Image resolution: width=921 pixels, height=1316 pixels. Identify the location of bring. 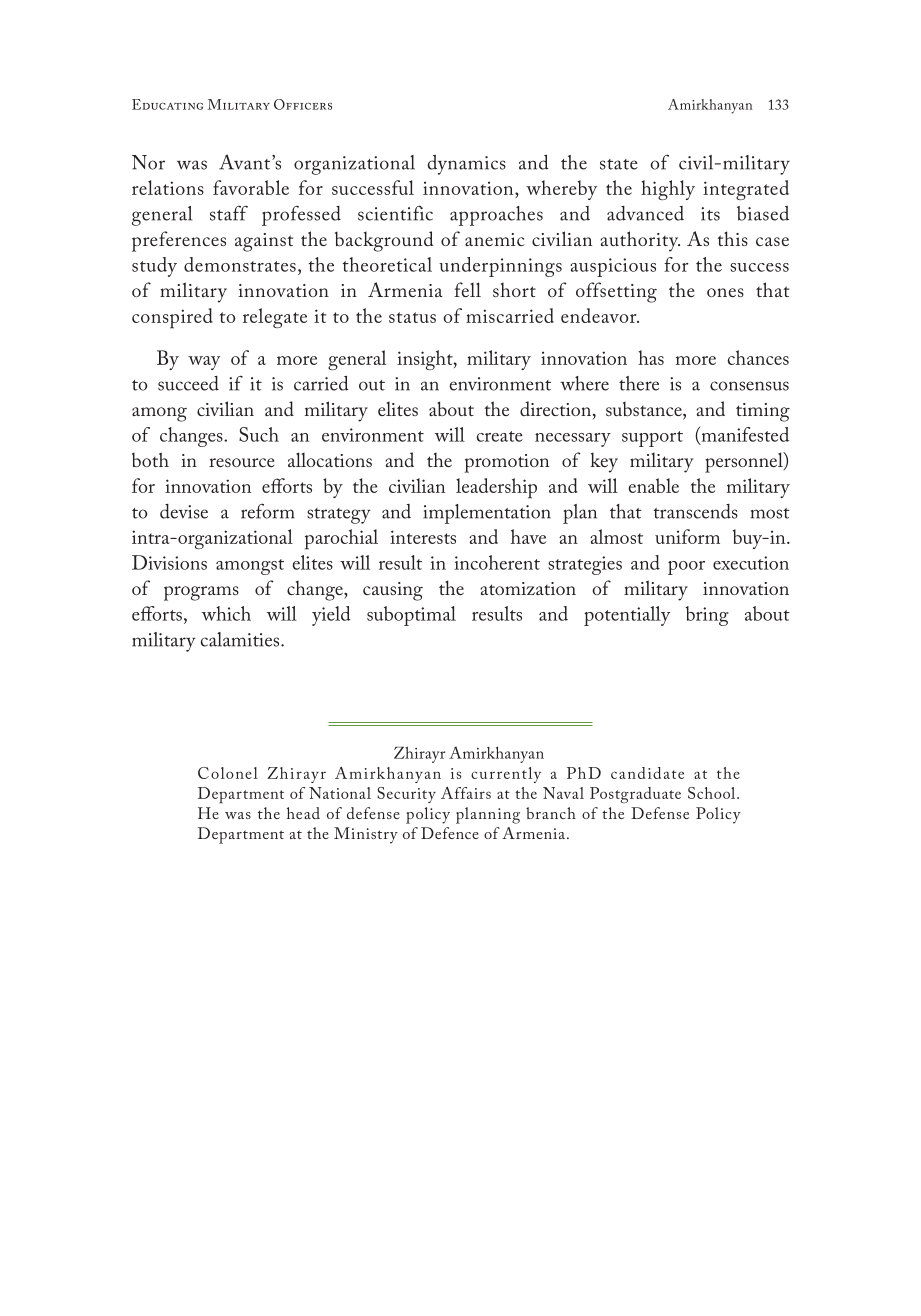
(707, 616).
